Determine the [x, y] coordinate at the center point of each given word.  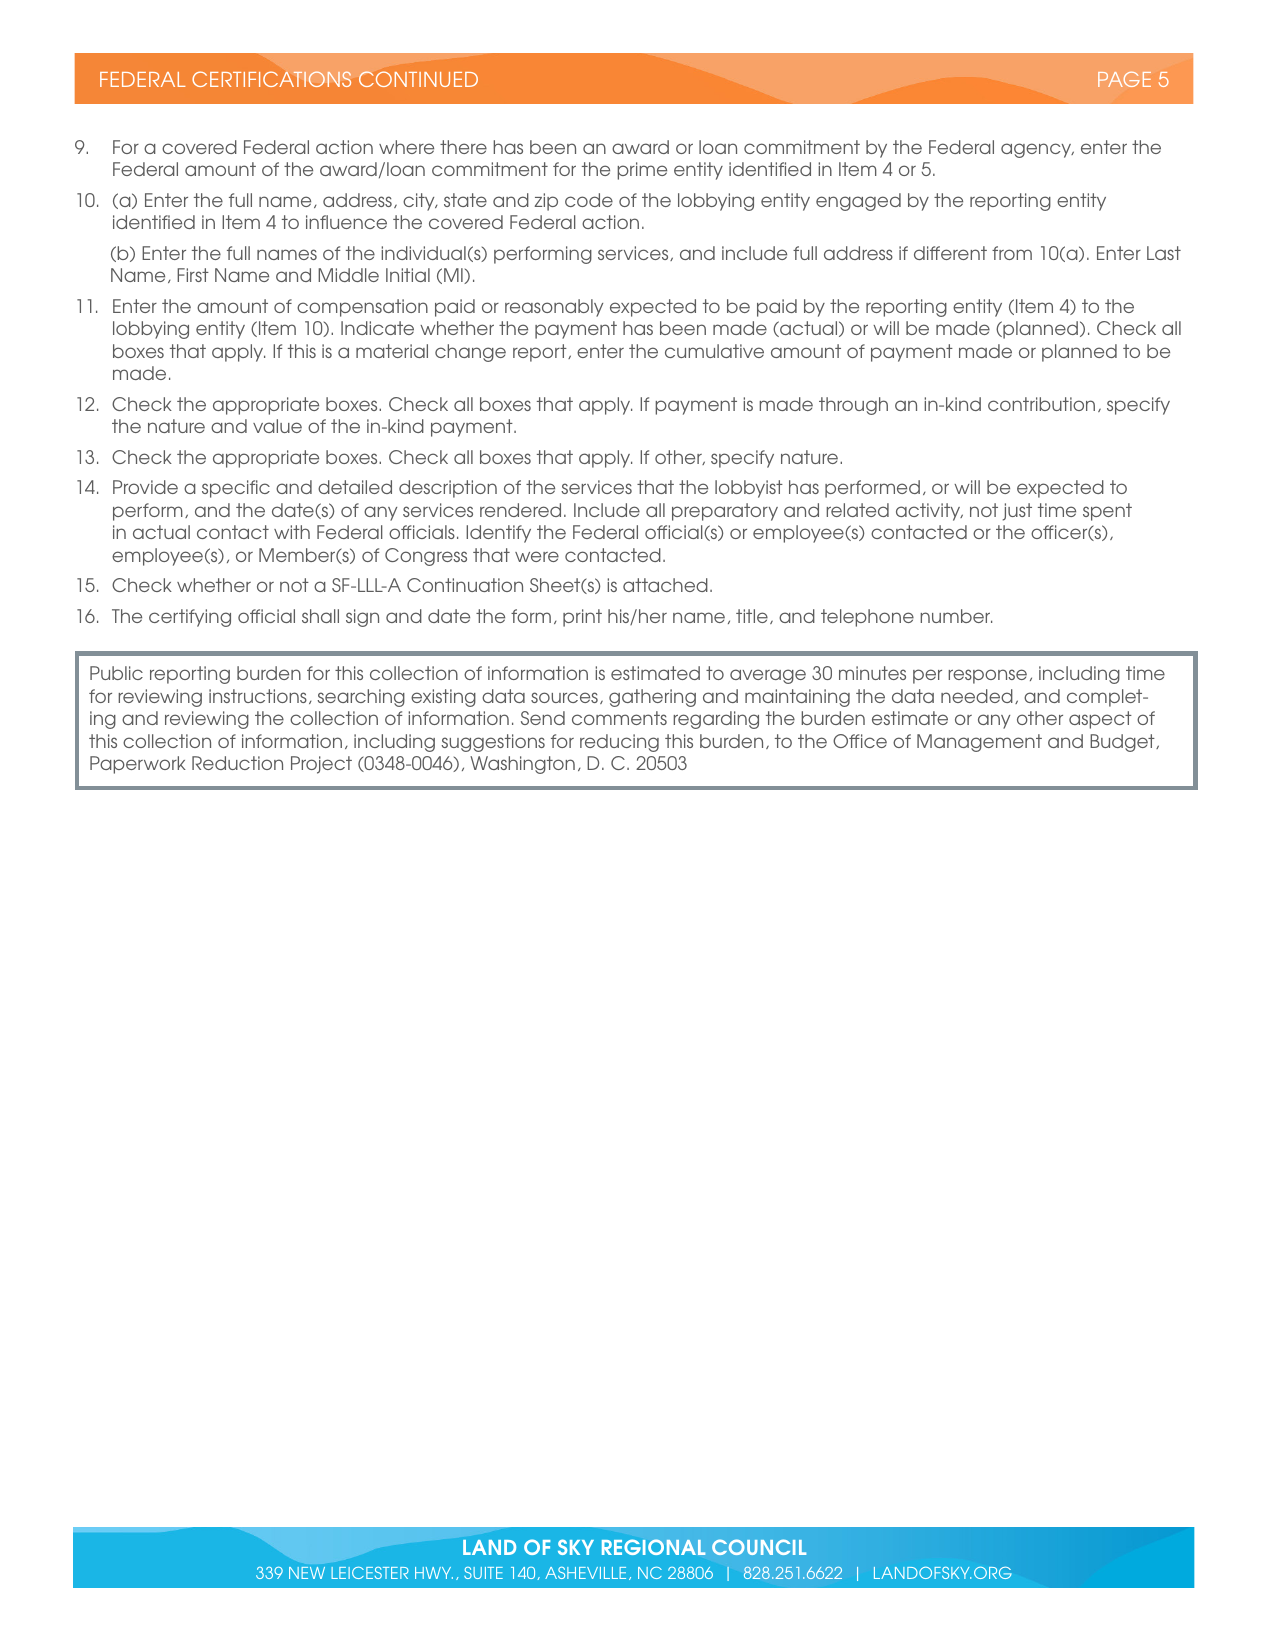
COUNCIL [759, 1547]
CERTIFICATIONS [271, 79]
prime [642, 171]
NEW [307, 1573]
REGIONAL [654, 1547]
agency [1037, 150]
